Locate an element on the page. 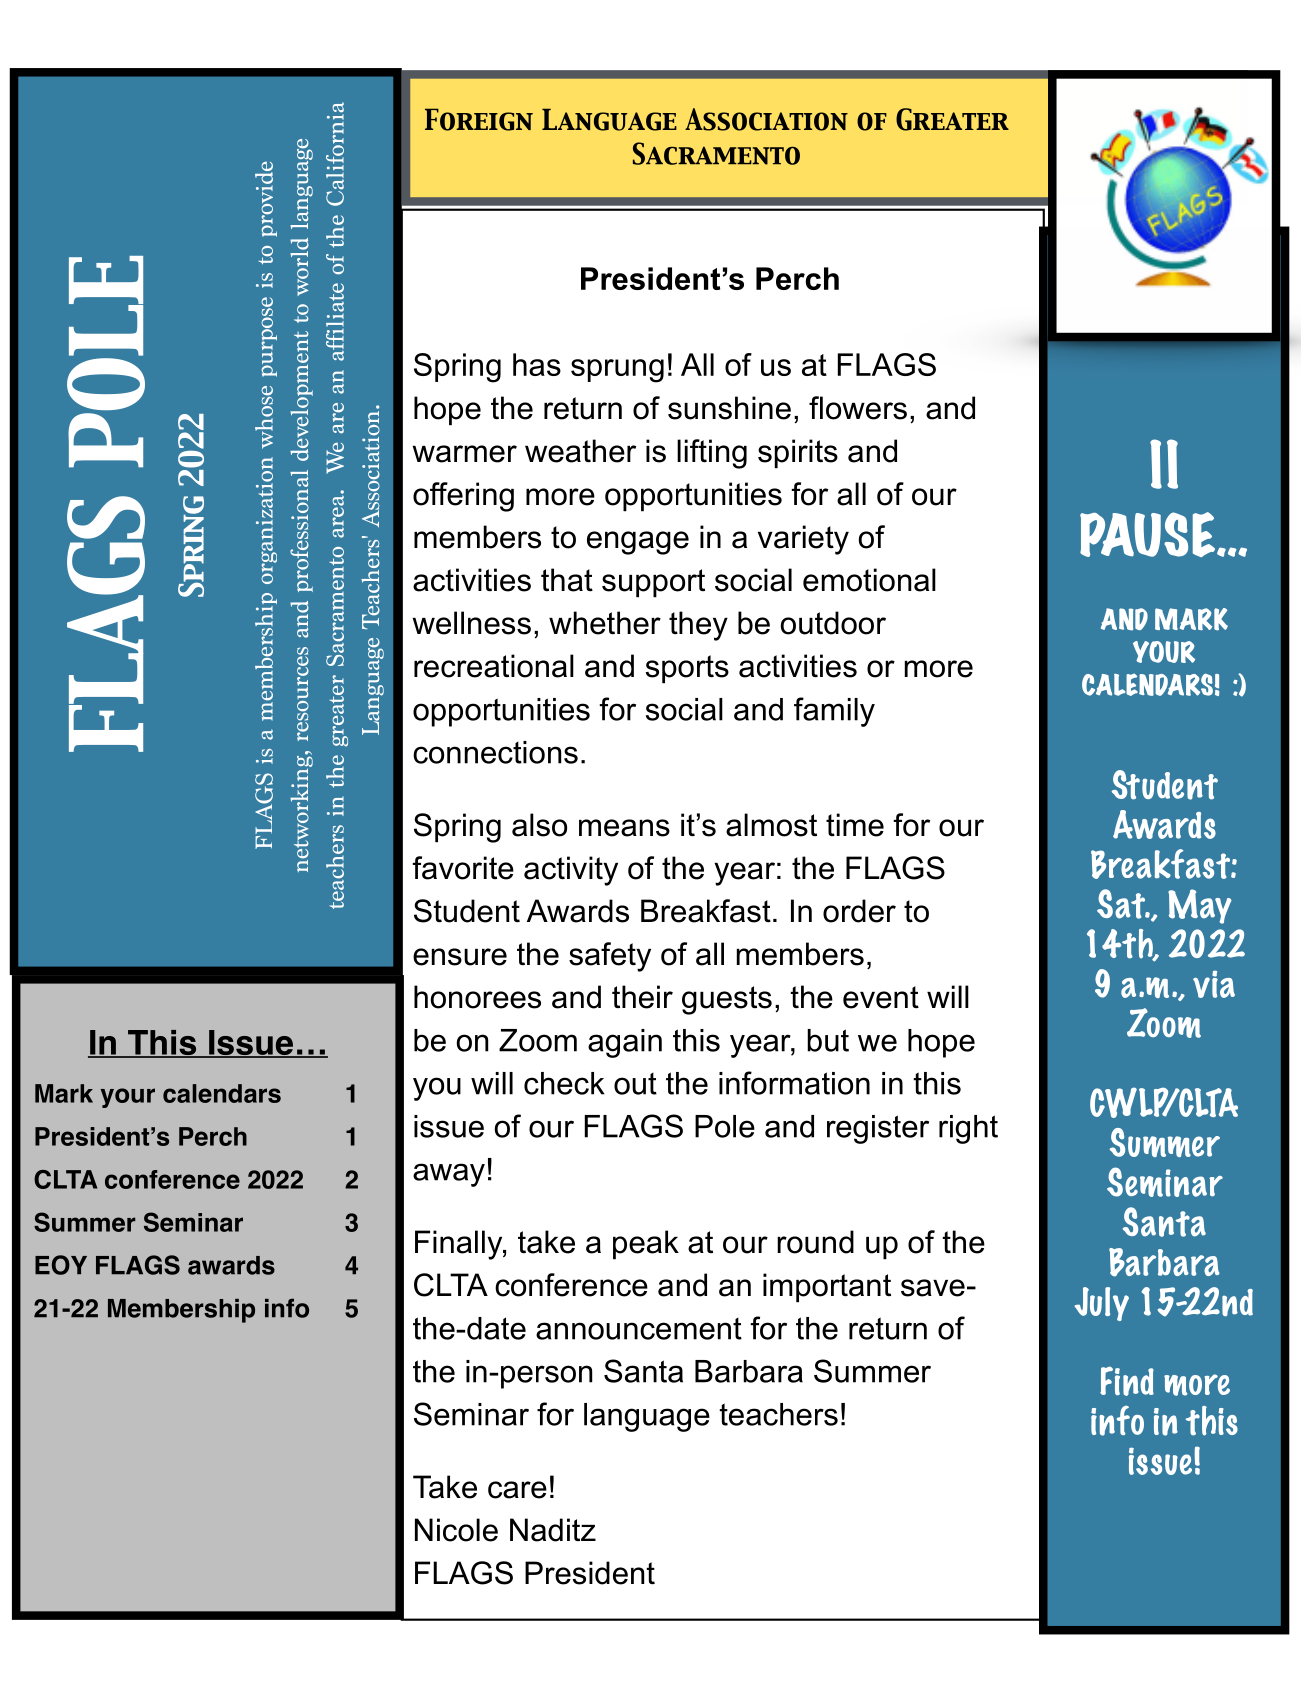 This image has width=1301, height=1684. register is located at coordinates (878, 1129).
